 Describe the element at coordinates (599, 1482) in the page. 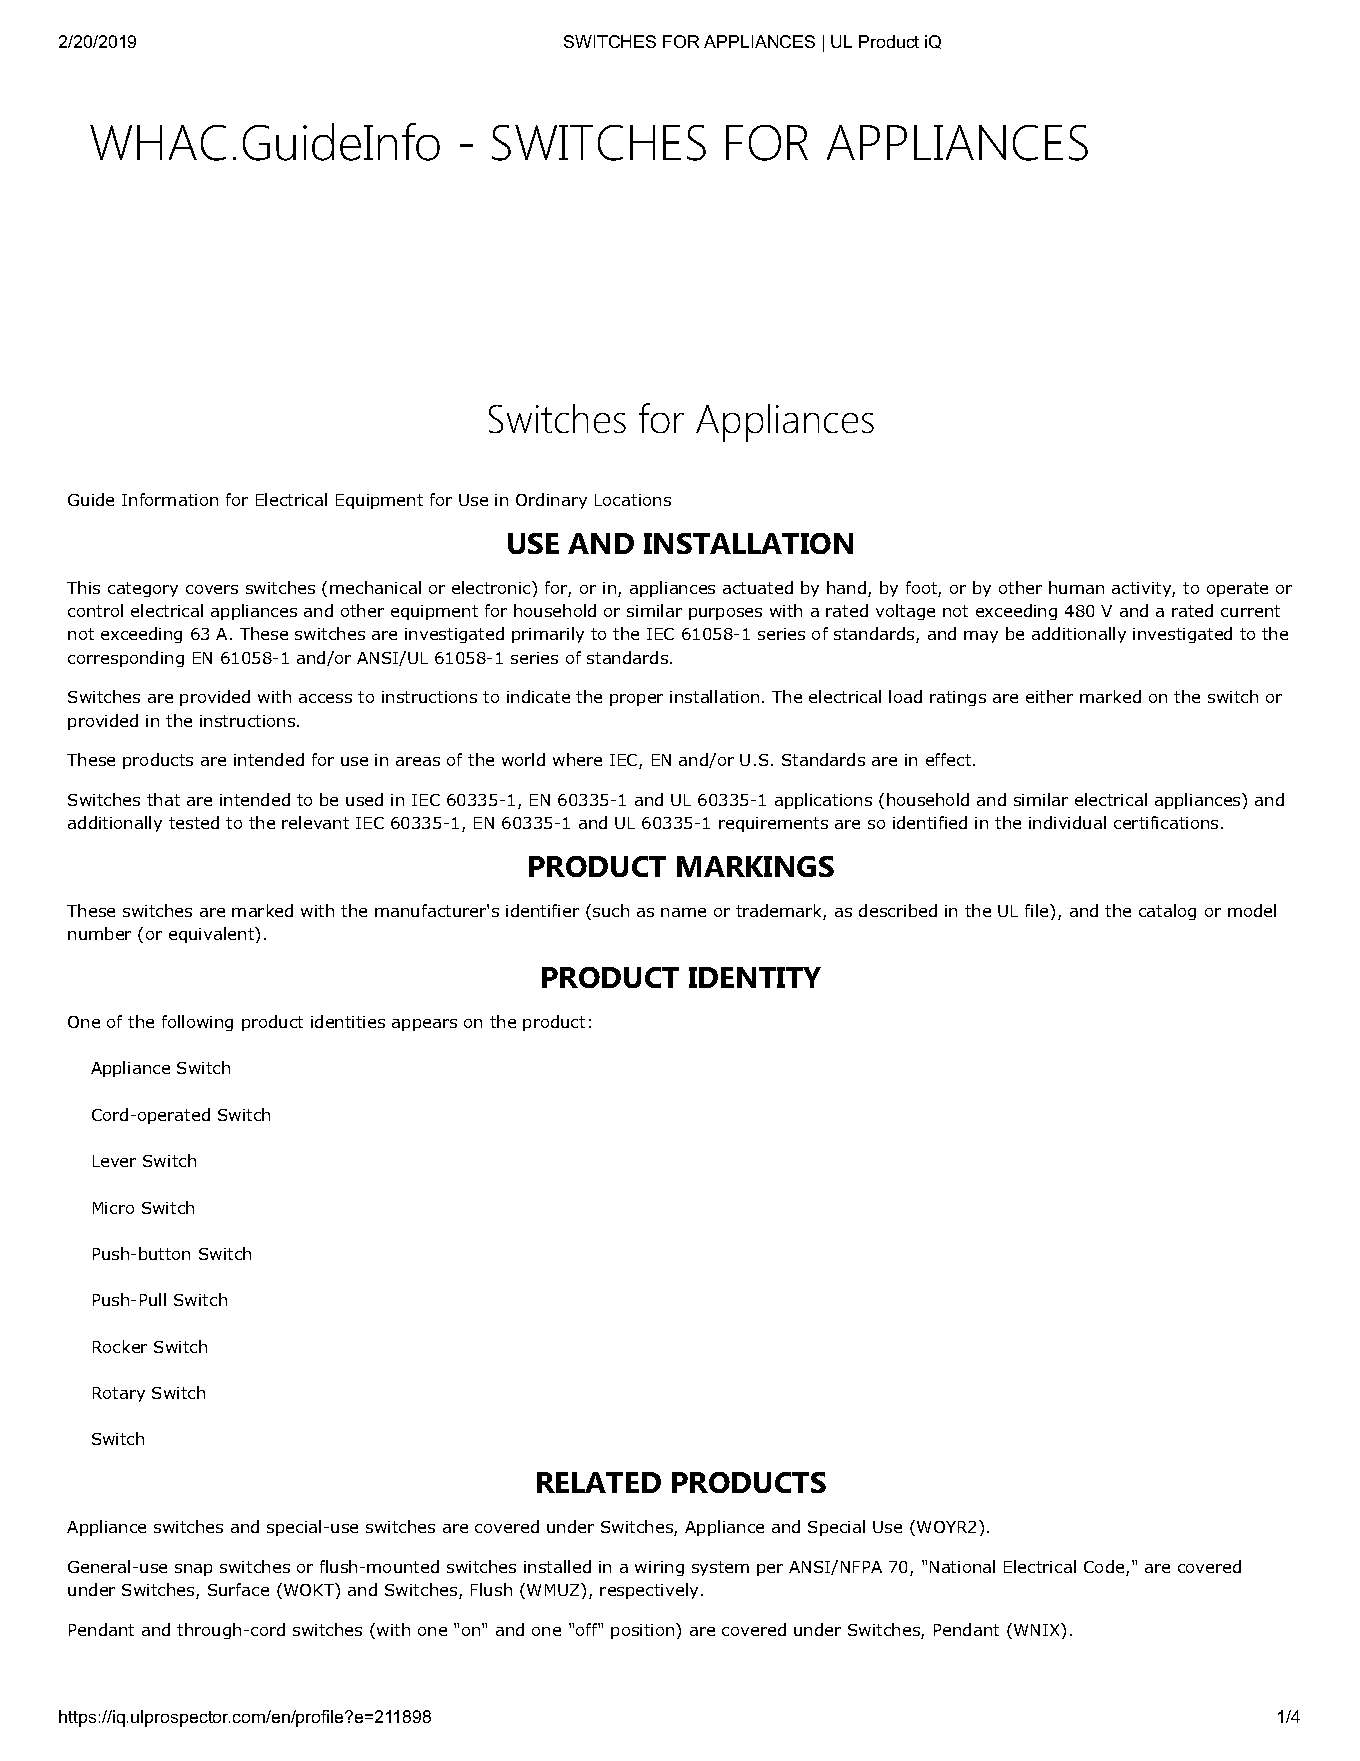

I see `RELATED` at that location.
